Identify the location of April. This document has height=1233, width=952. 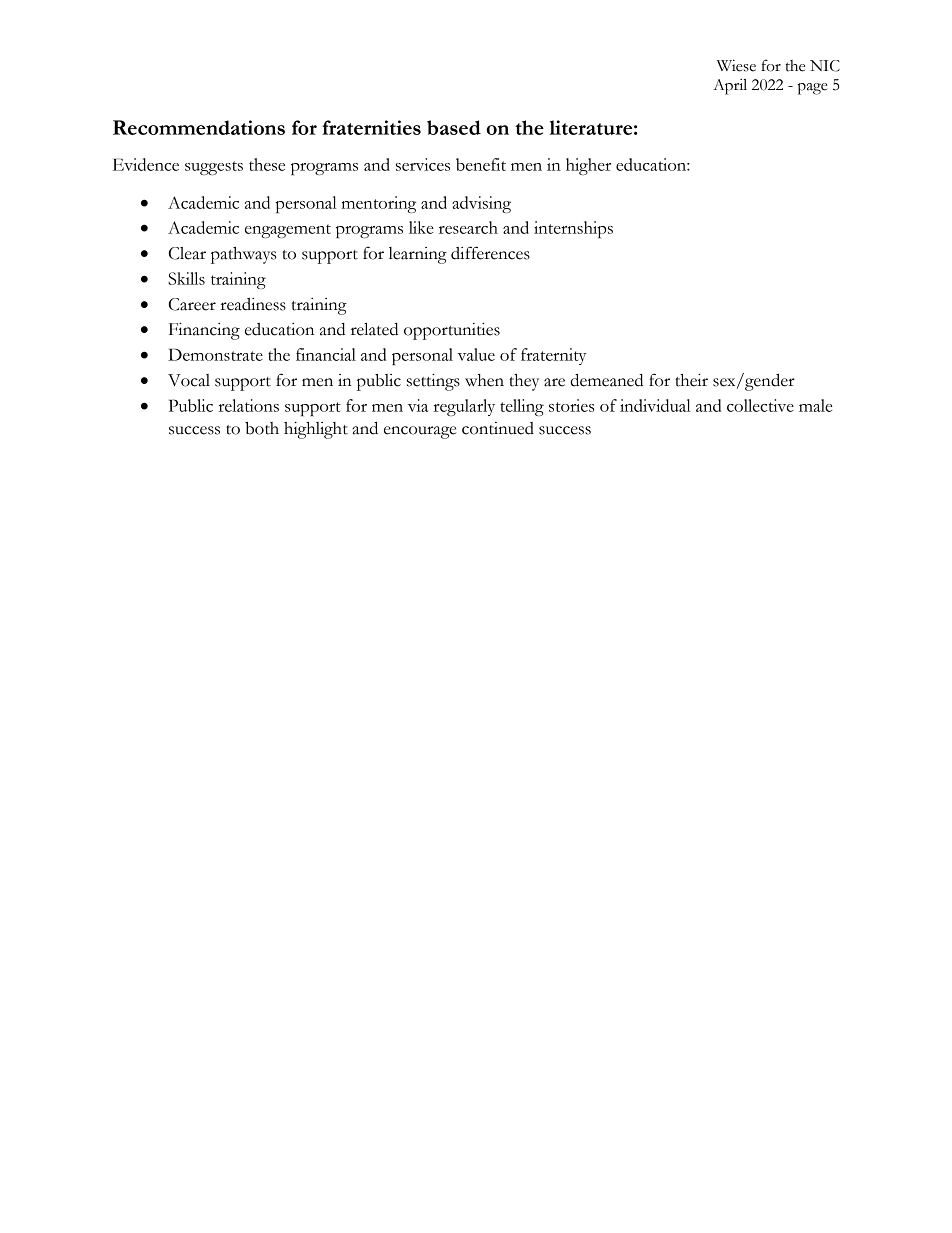
(730, 86).
